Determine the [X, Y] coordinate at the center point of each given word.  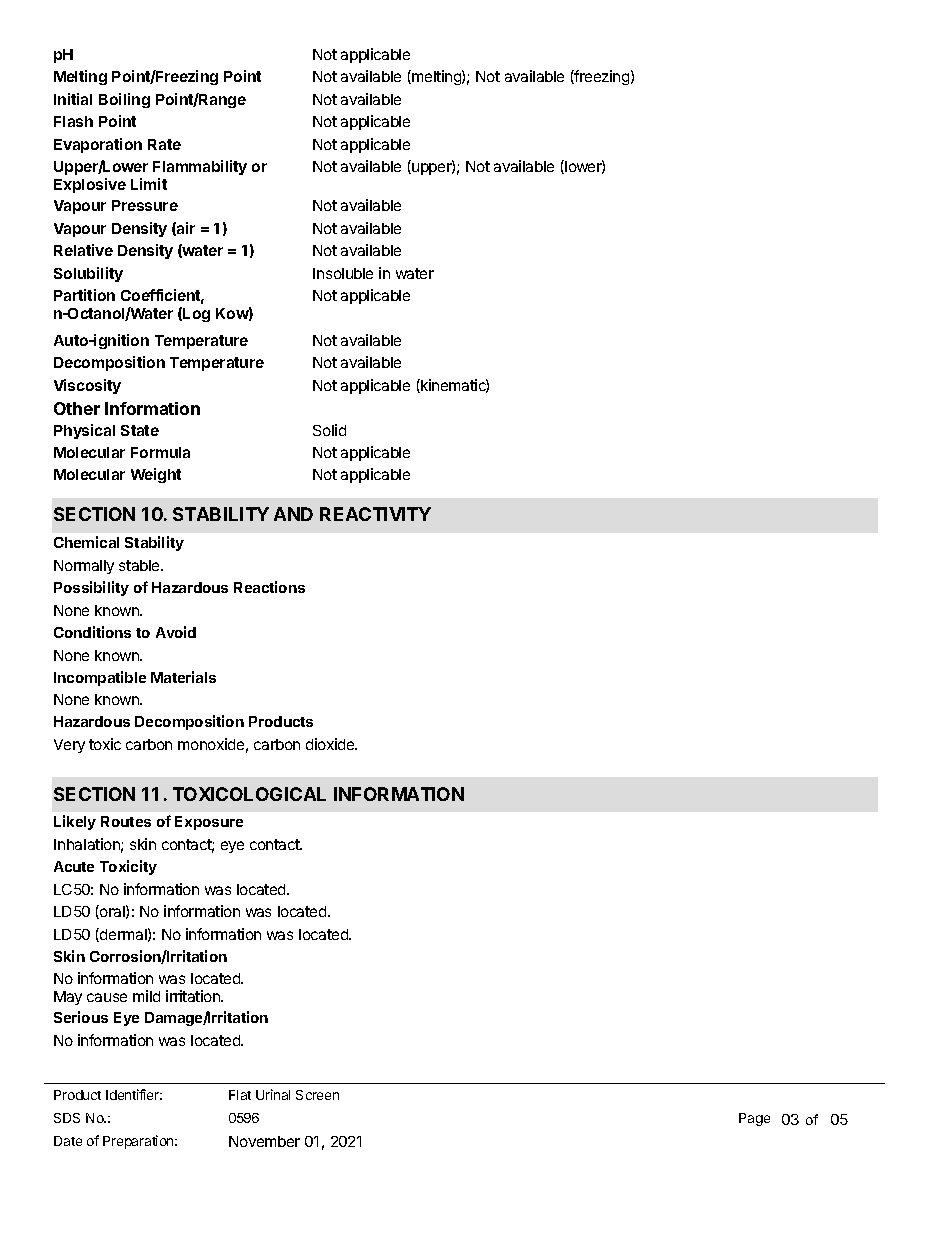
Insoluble [343, 273]
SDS [67, 1118]
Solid [329, 430]
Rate [164, 144]
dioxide [331, 744]
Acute [74, 866]
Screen [317, 1095]
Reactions [269, 587]
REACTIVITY [375, 514]
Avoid [176, 632]
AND [293, 514]
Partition [84, 295]
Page [754, 1119]
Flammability [200, 167]
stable [140, 565]
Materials [183, 677]
